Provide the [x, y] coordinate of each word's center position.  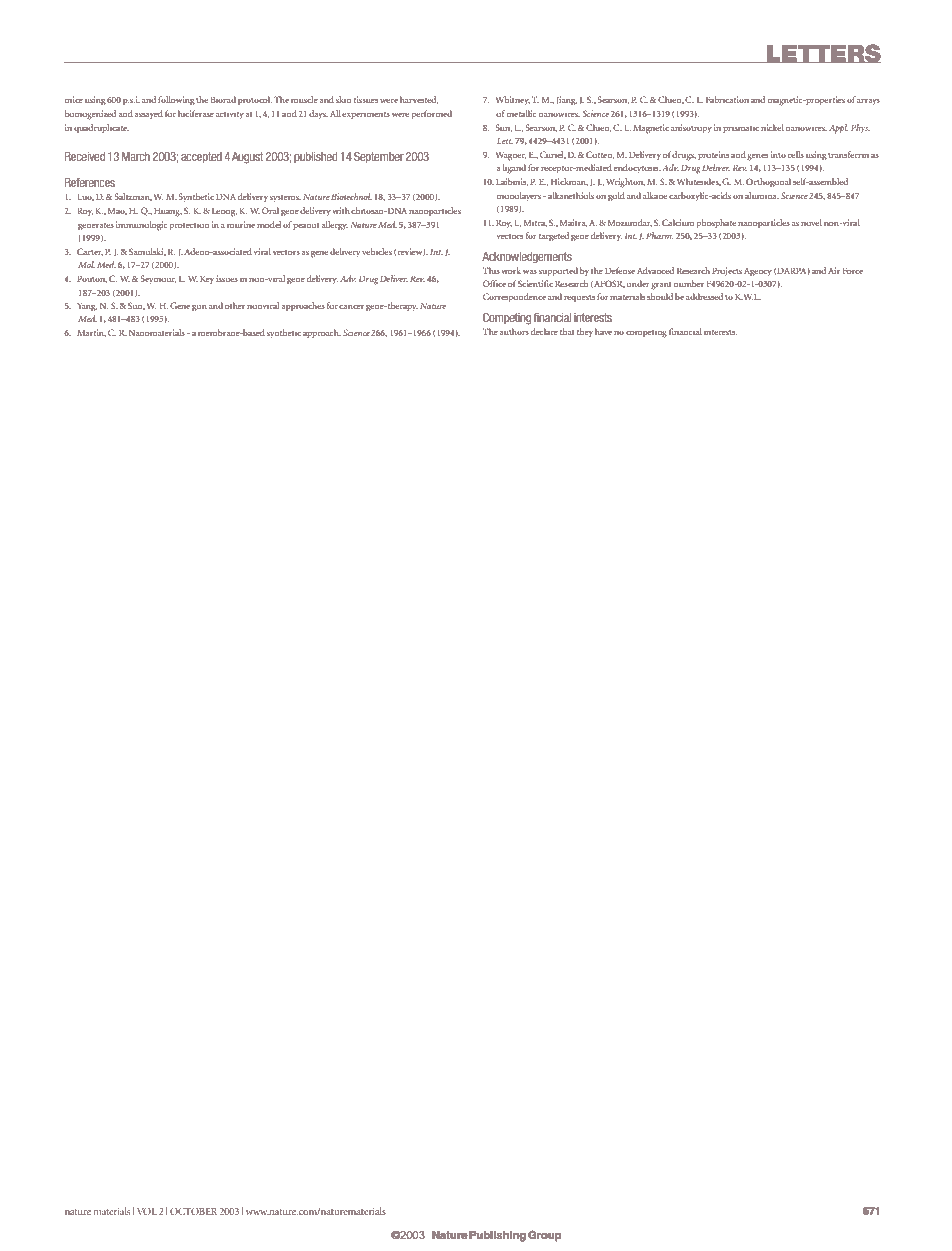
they [585, 332]
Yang [87, 307]
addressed [704, 296]
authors [514, 331]
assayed [148, 114]
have [603, 331]
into [778, 154]
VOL [147, 1211]
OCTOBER [193, 1211]
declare [544, 331]
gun [199, 308]
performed [432, 115]
